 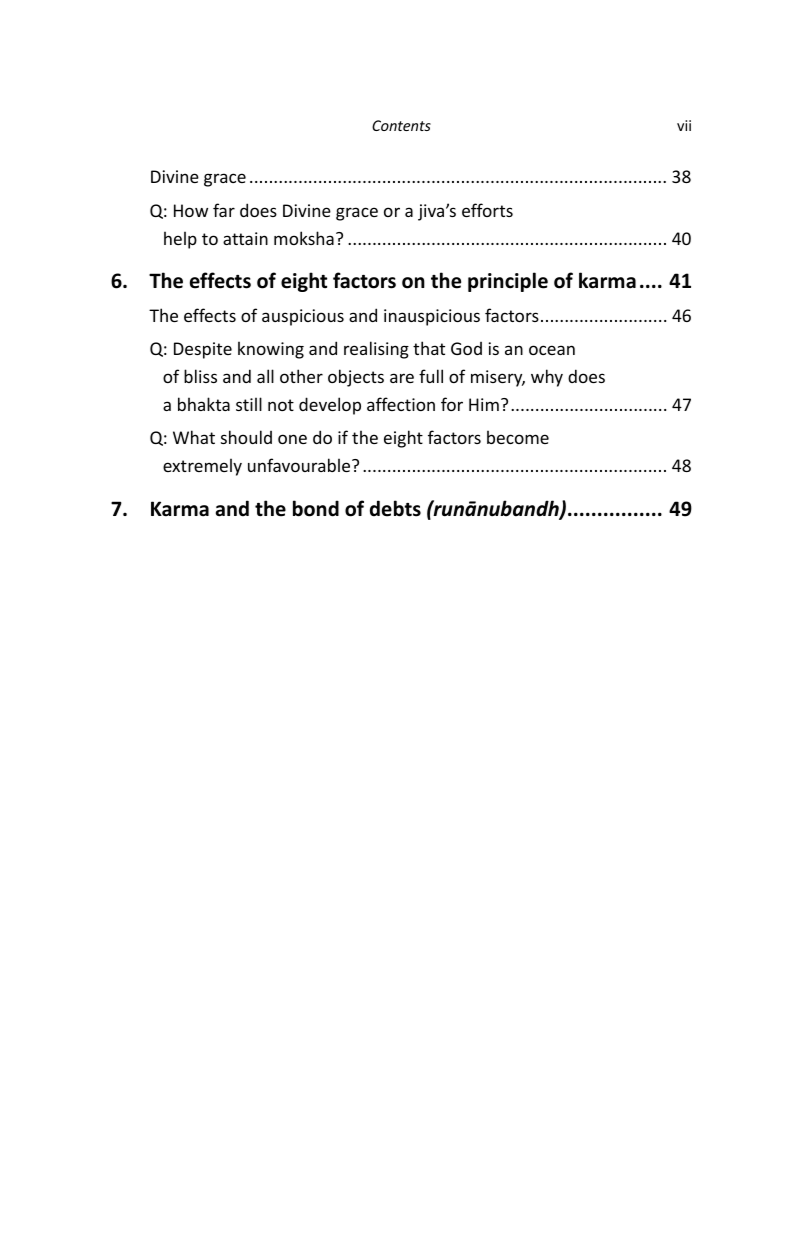 I want to click on Contents, so click(x=401, y=125).
